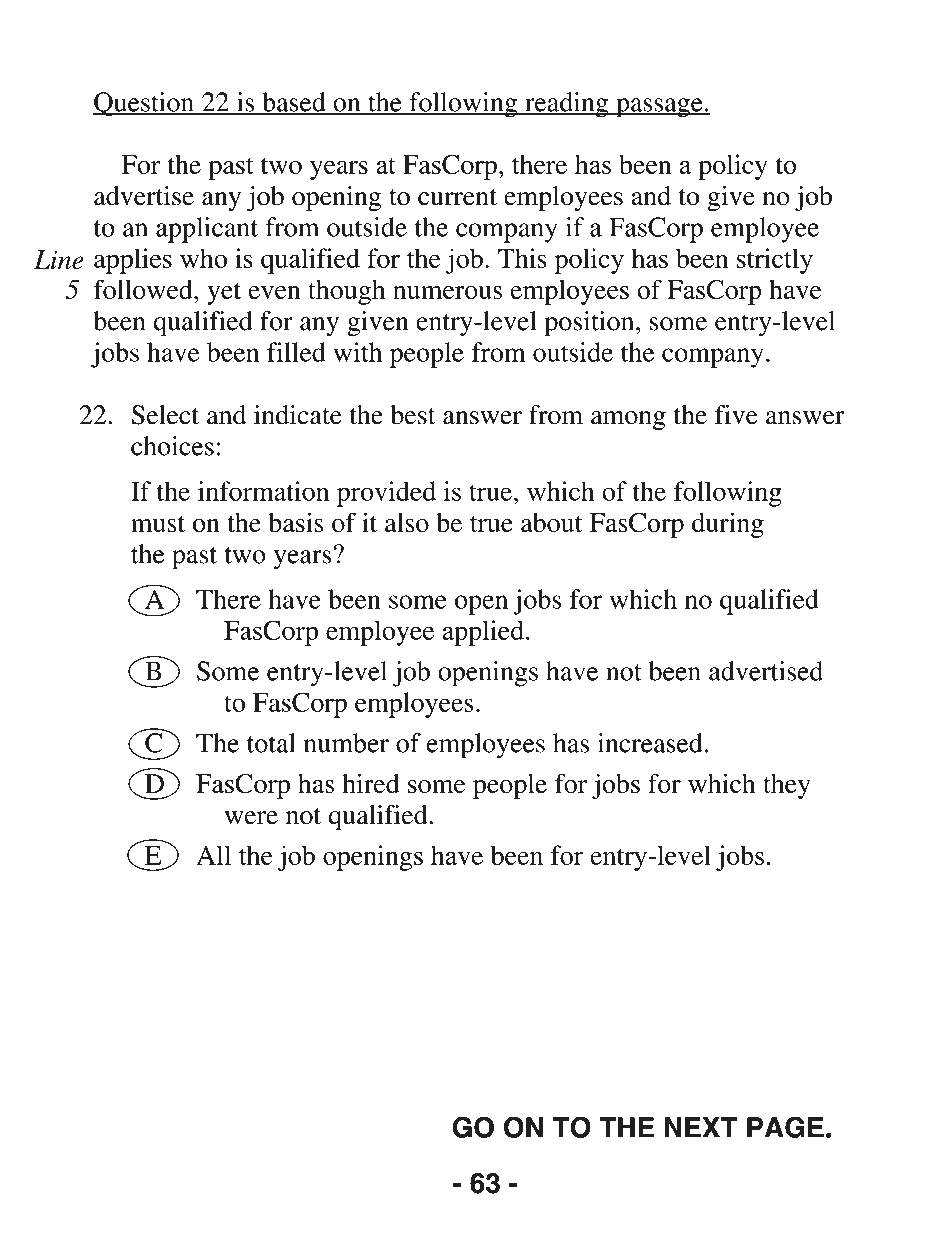 The image size is (952, 1233). I want to click on current, so click(457, 197).
